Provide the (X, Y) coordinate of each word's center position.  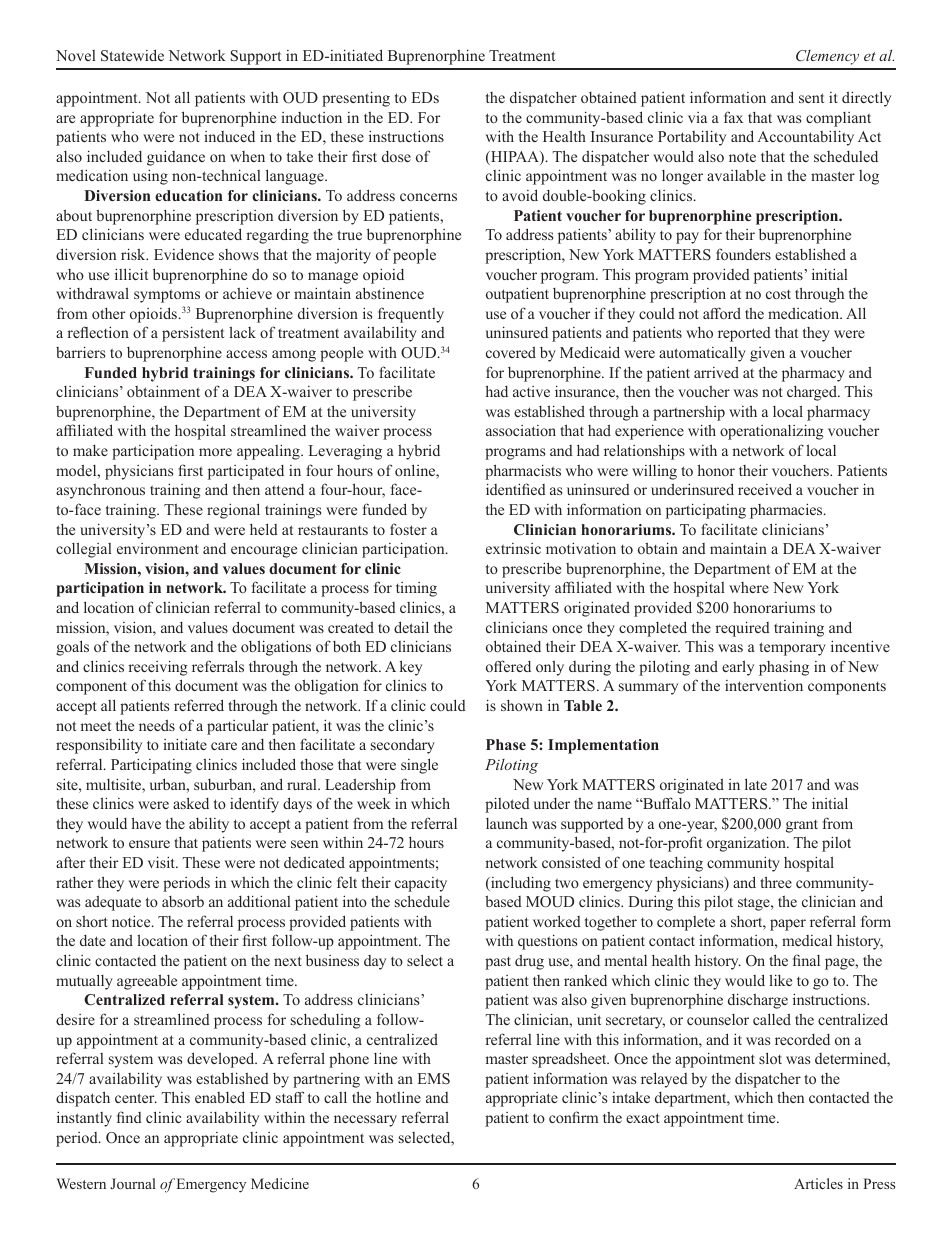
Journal (133, 1183)
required (742, 629)
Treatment (522, 55)
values (208, 627)
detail (411, 627)
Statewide (132, 55)
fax (733, 117)
